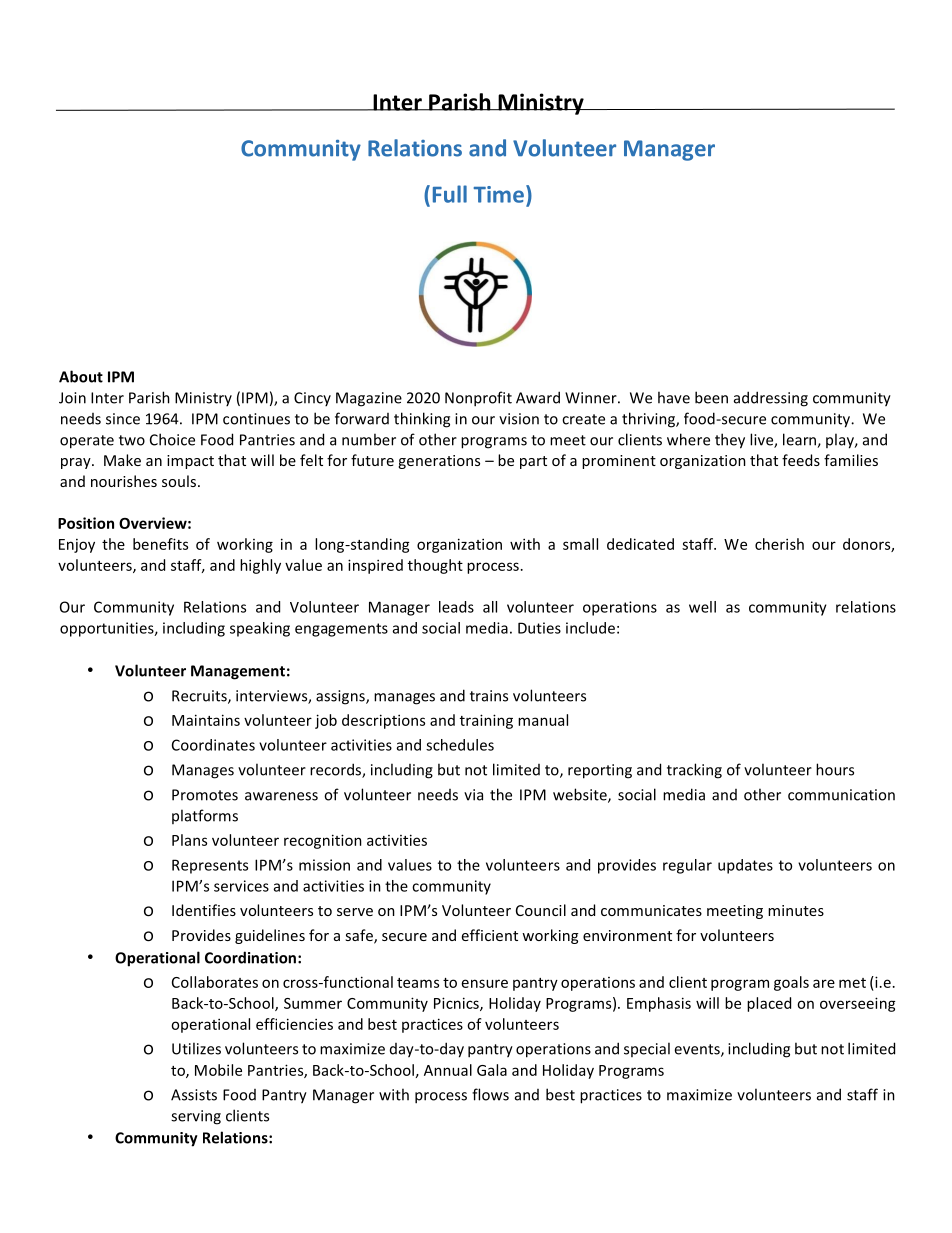 This screenshot has height=1233, width=952. What do you see at coordinates (490, 1094) in the screenshot?
I see `flows` at bounding box center [490, 1094].
